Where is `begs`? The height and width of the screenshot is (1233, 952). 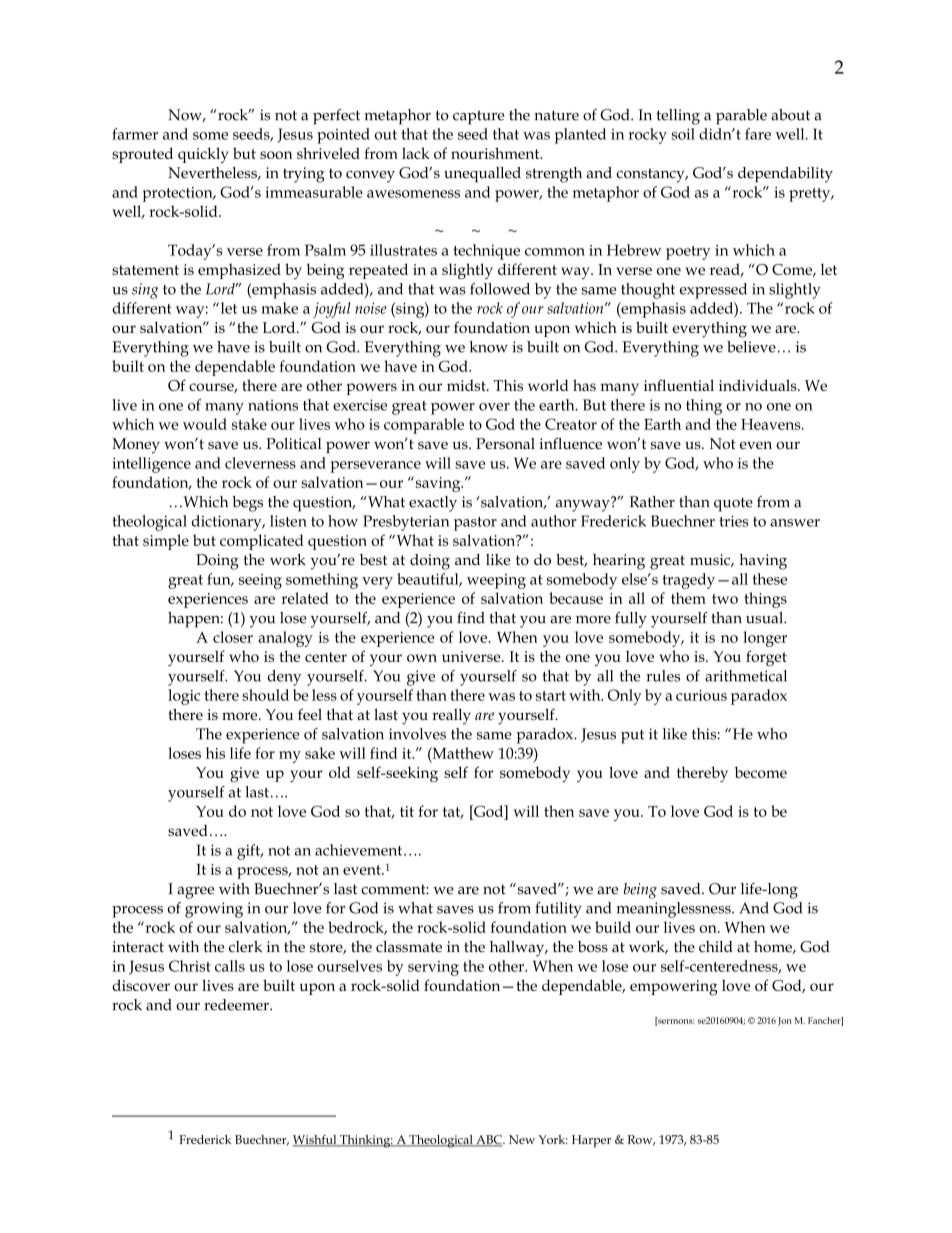
begs is located at coordinates (247, 504).
